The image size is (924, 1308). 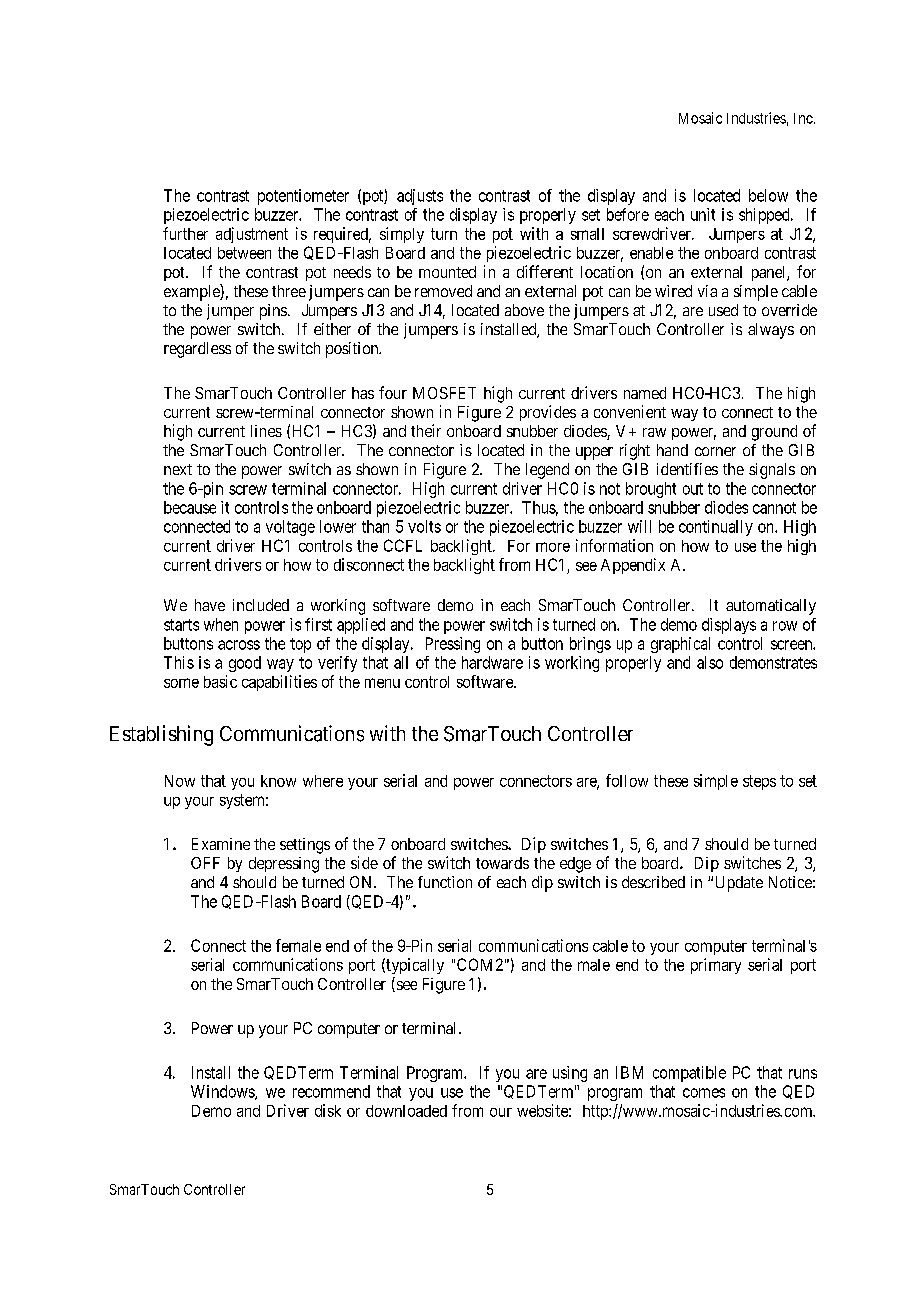 I want to click on adjusts, so click(x=420, y=197).
